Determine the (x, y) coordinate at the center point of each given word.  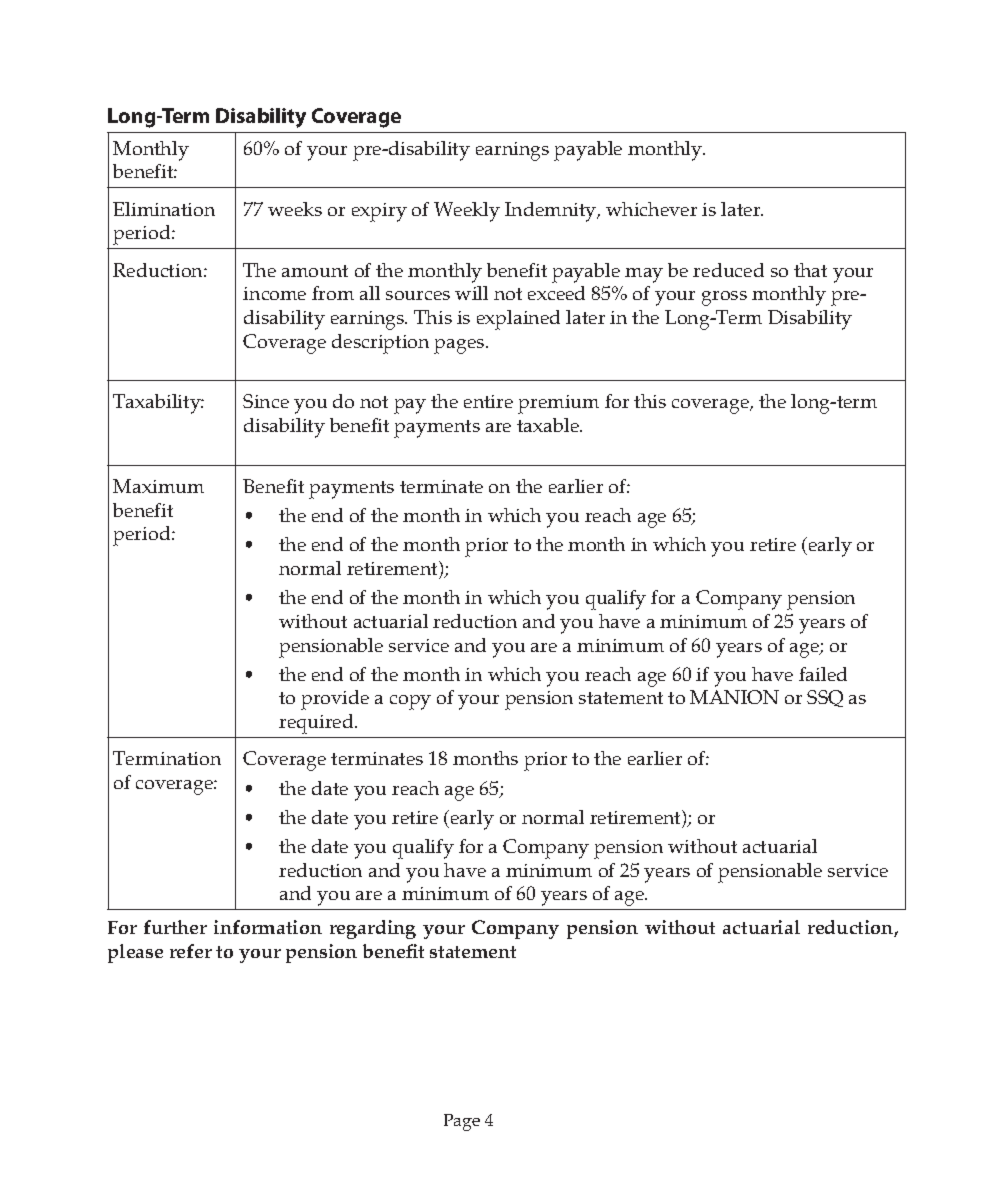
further (175, 927)
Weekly (467, 212)
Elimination (164, 209)
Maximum (158, 486)
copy (410, 702)
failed (823, 674)
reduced (728, 270)
